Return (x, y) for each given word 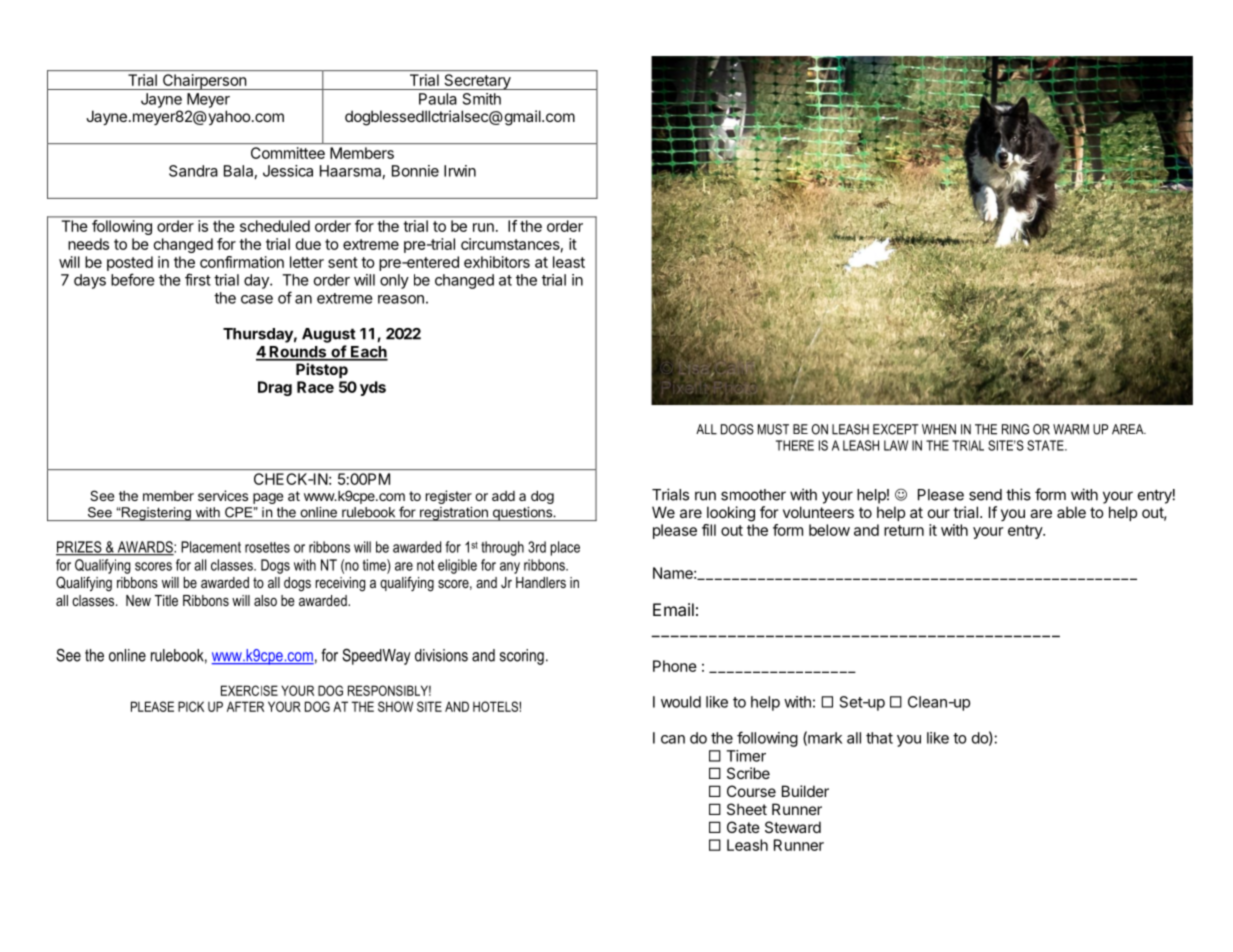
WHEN (939, 429)
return (904, 530)
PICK (191, 706)
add (503, 496)
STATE (1046, 445)
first (198, 279)
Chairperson (204, 82)
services (223, 495)
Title (166, 600)
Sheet (747, 809)
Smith (482, 99)
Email (673, 609)
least (569, 262)
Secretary (477, 82)
